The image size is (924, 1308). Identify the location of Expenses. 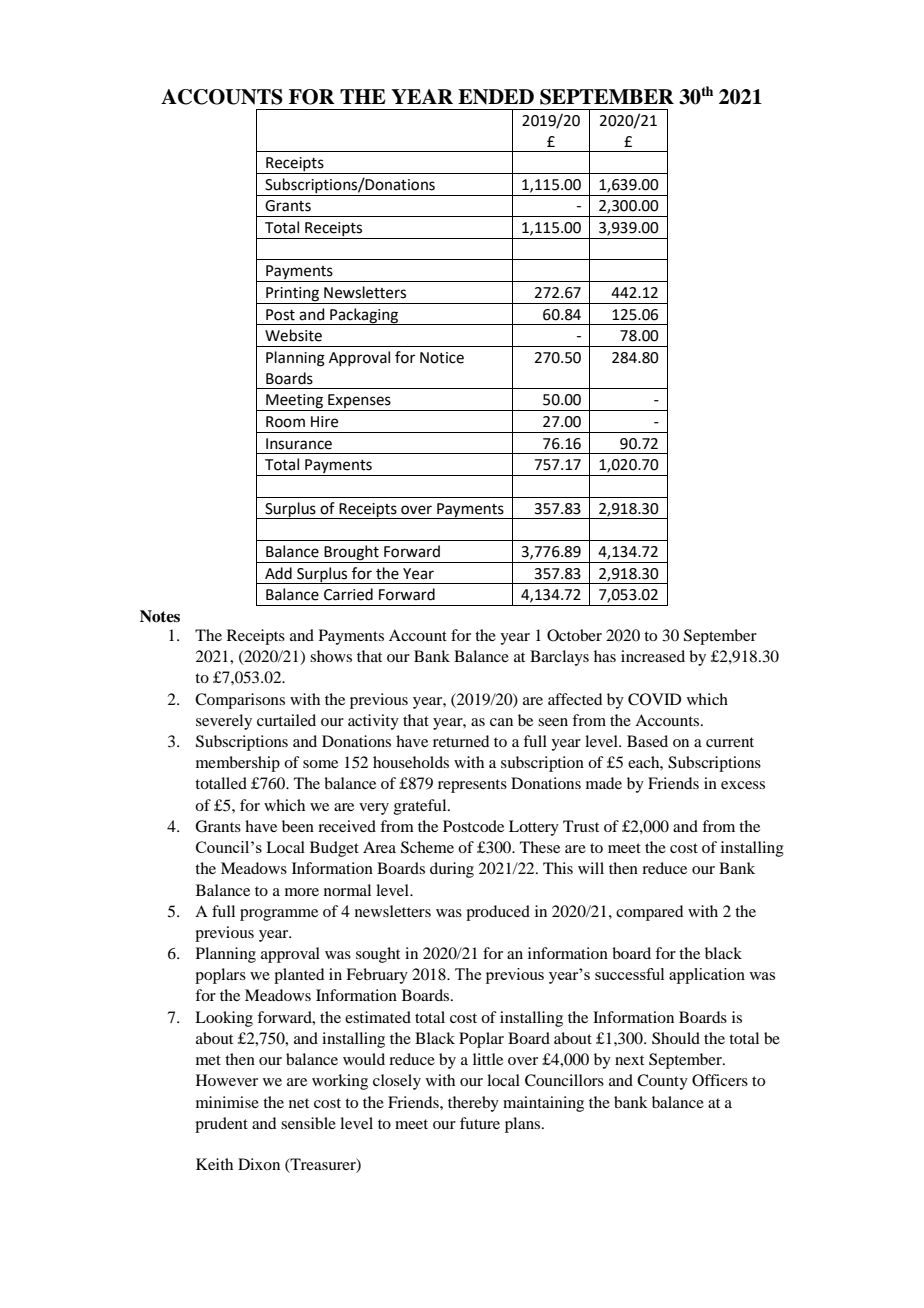
(359, 402).
